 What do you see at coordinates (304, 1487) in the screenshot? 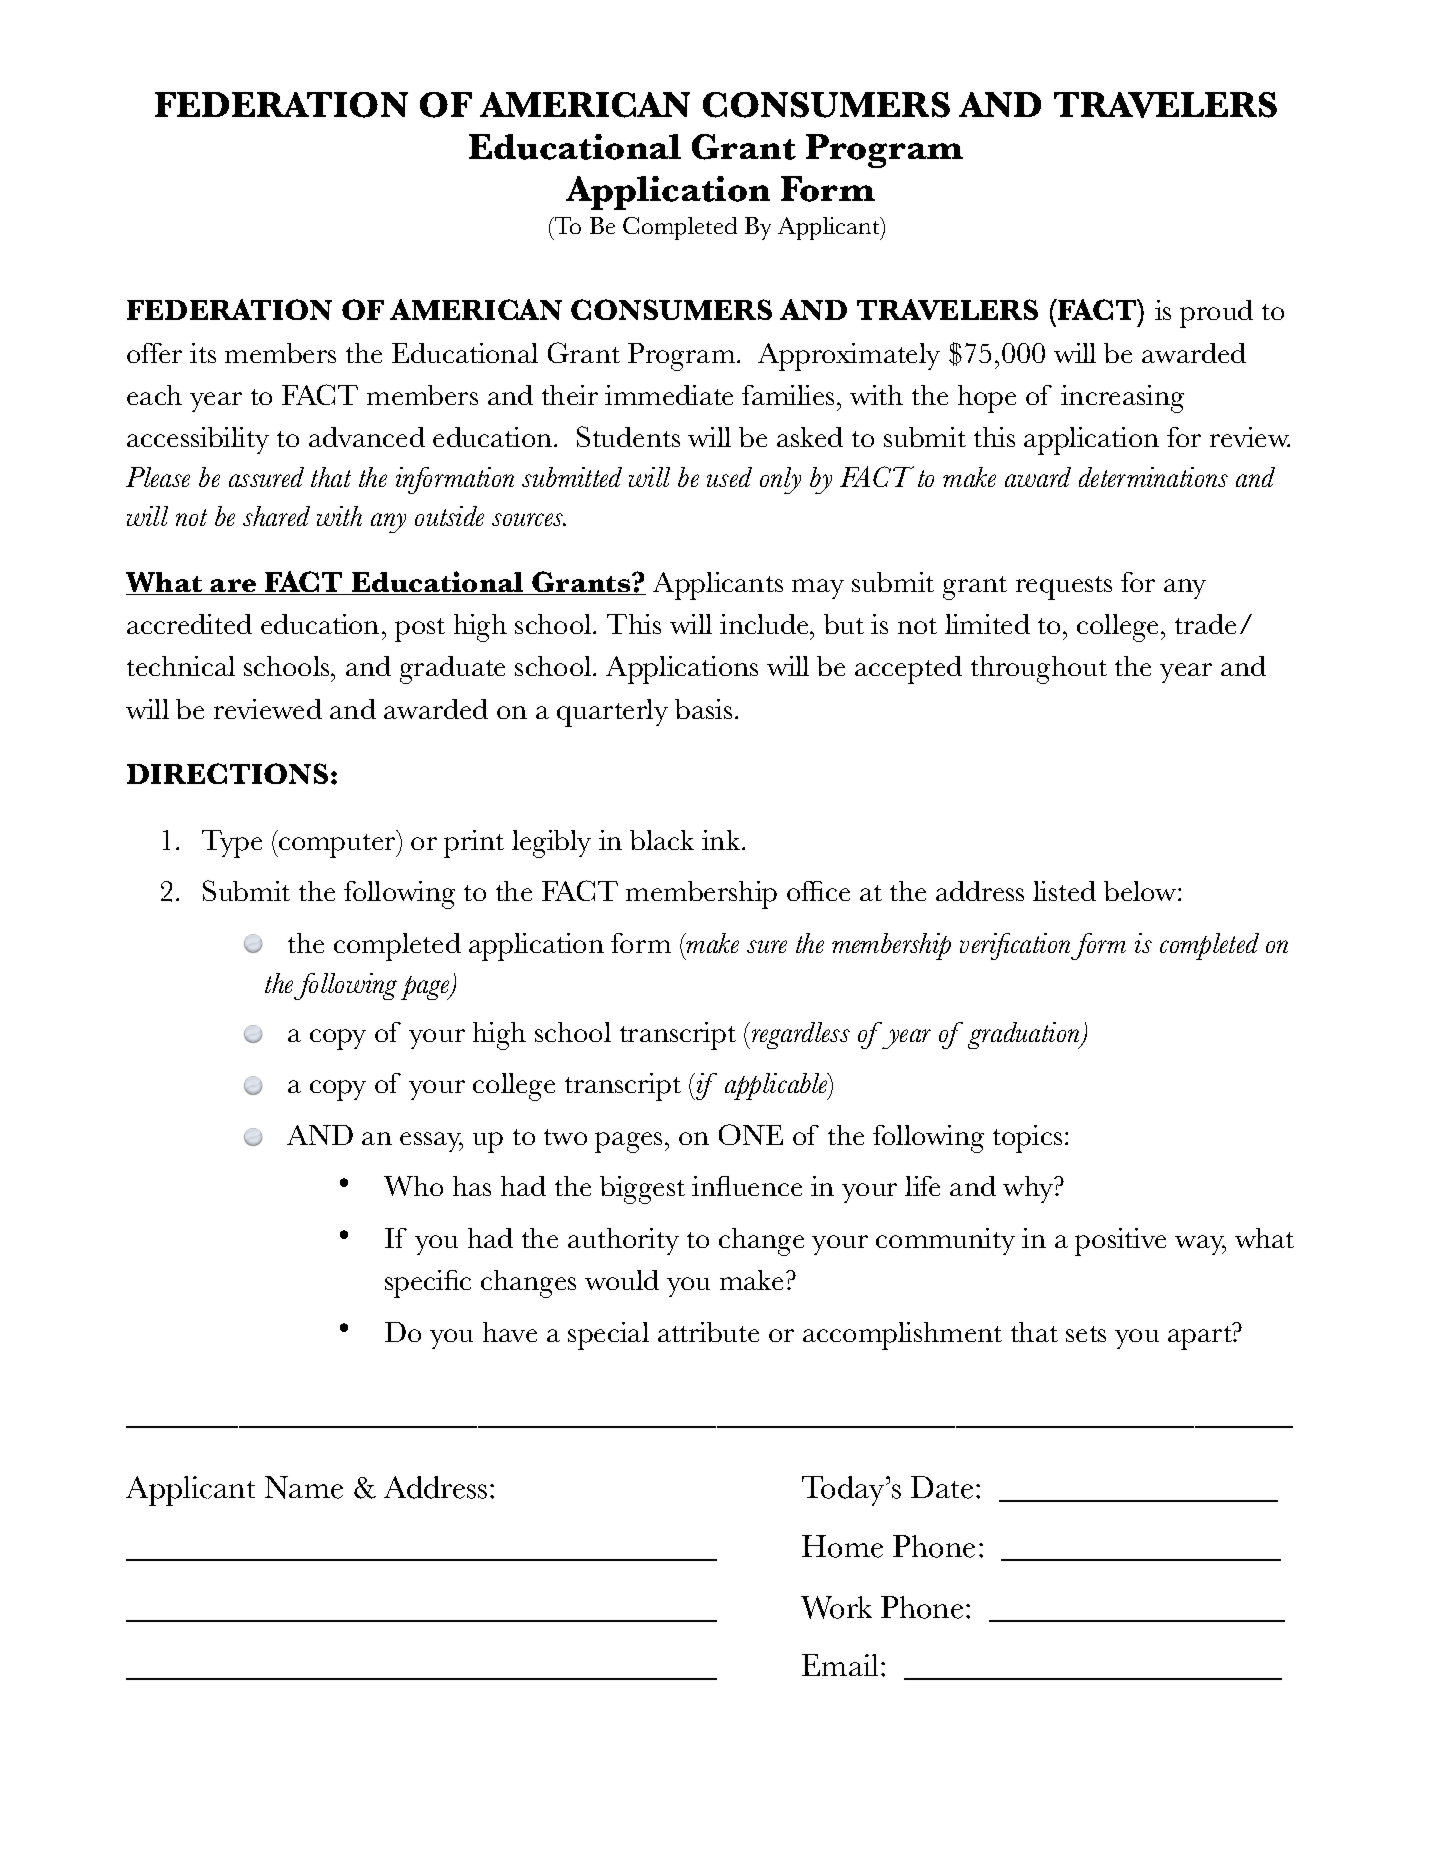
I see `Name` at bounding box center [304, 1487].
